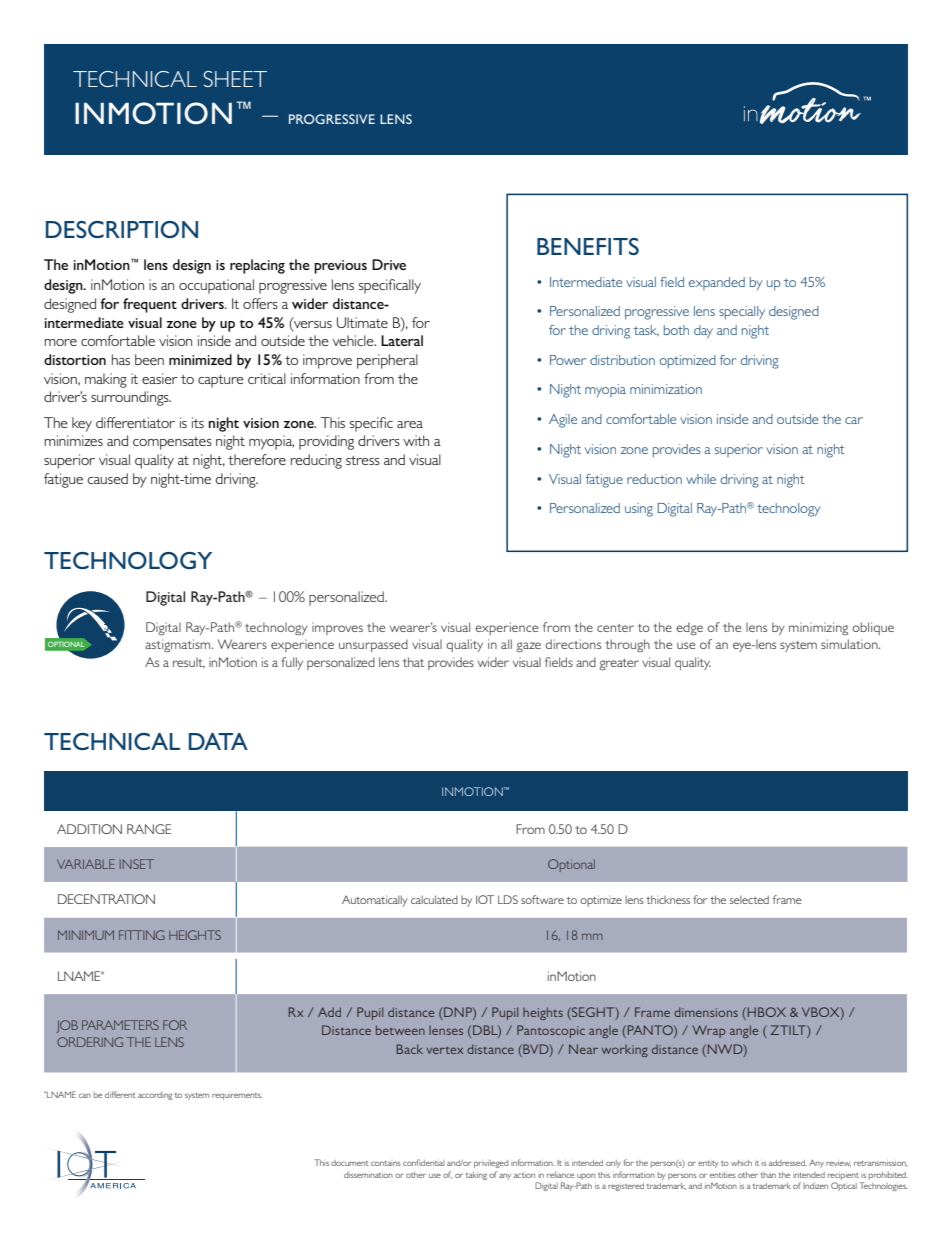 The image size is (952, 1233). Describe the element at coordinates (701, 479) in the document. I see `while` at that location.
